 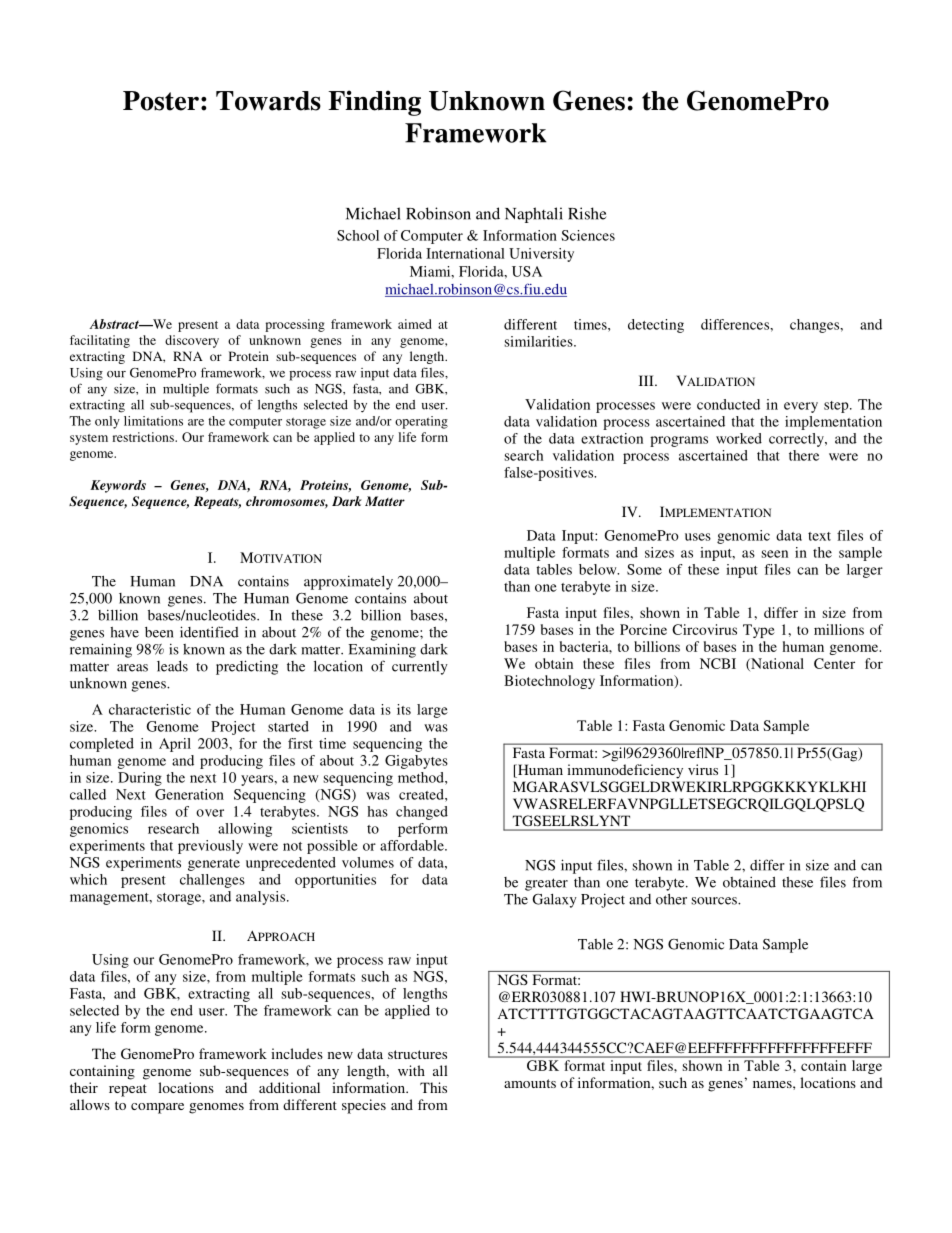 I want to click on This, so click(x=433, y=1087).
